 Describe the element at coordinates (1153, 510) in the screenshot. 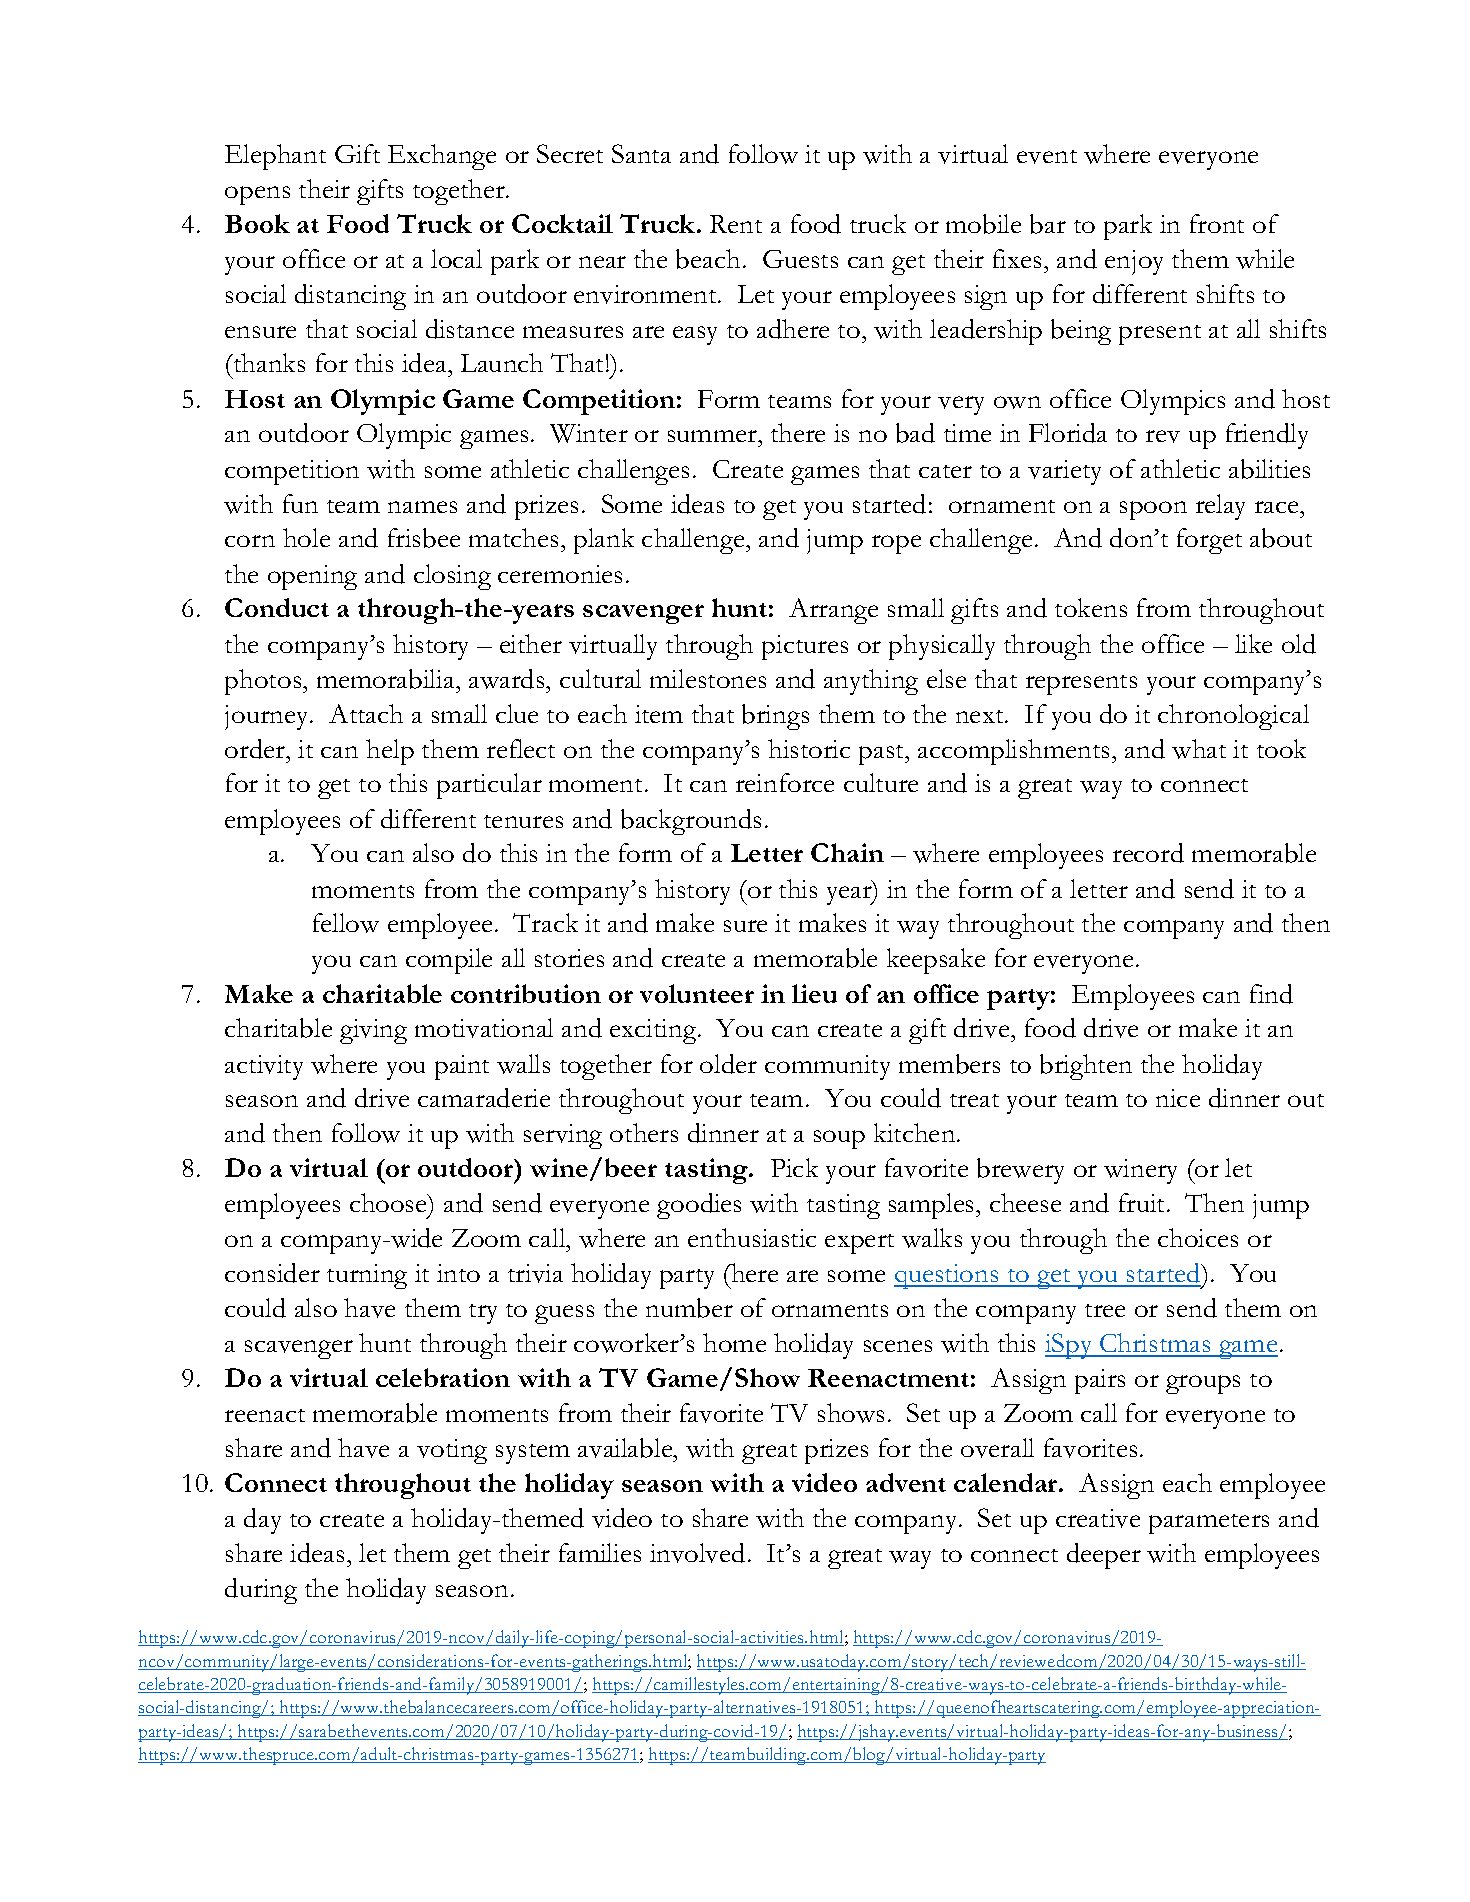

I see `spoon` at that location.
